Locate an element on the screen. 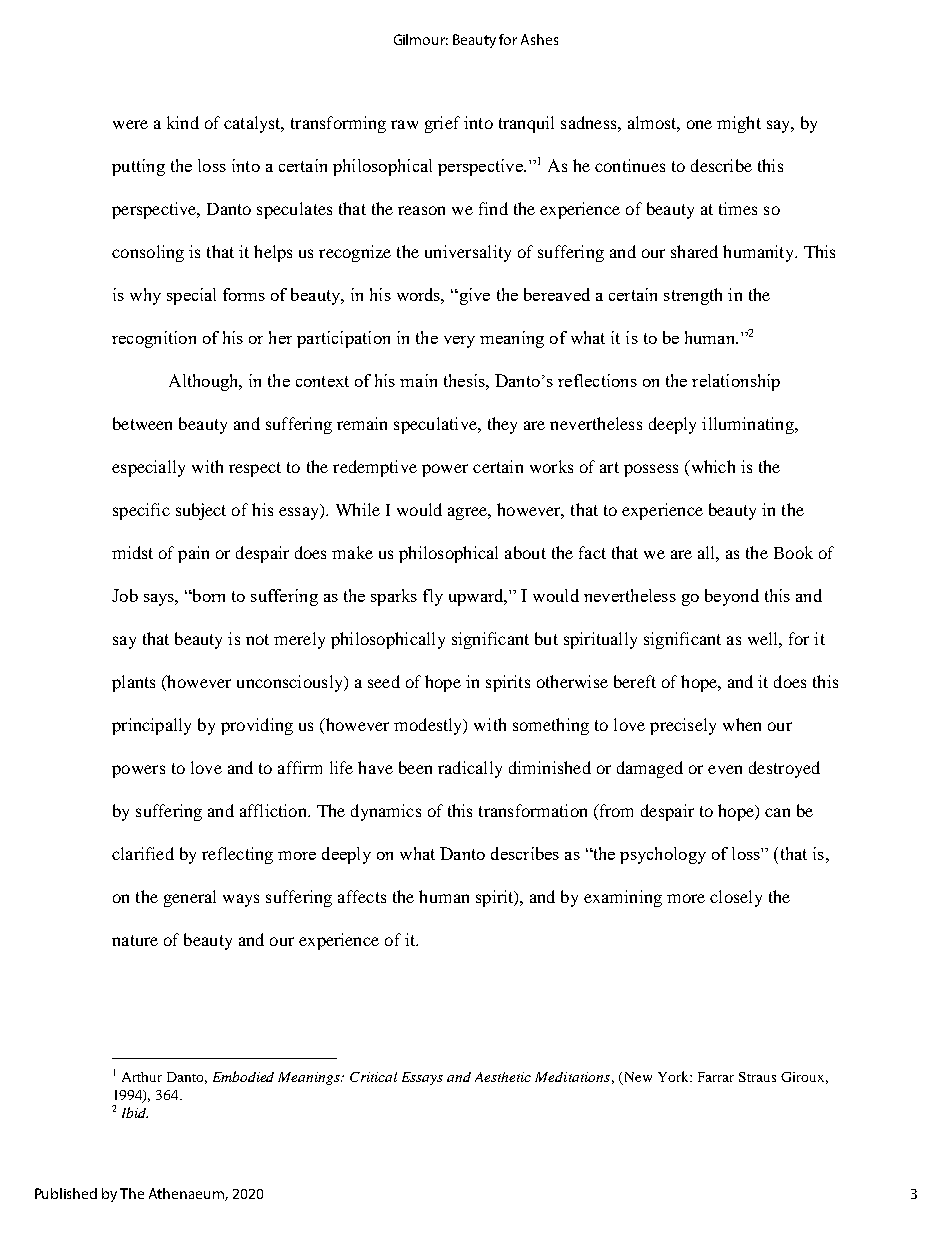 Image resolution: width=952 pixels, height=1233 pixels. recognition is located at coordinates (154, 339).
